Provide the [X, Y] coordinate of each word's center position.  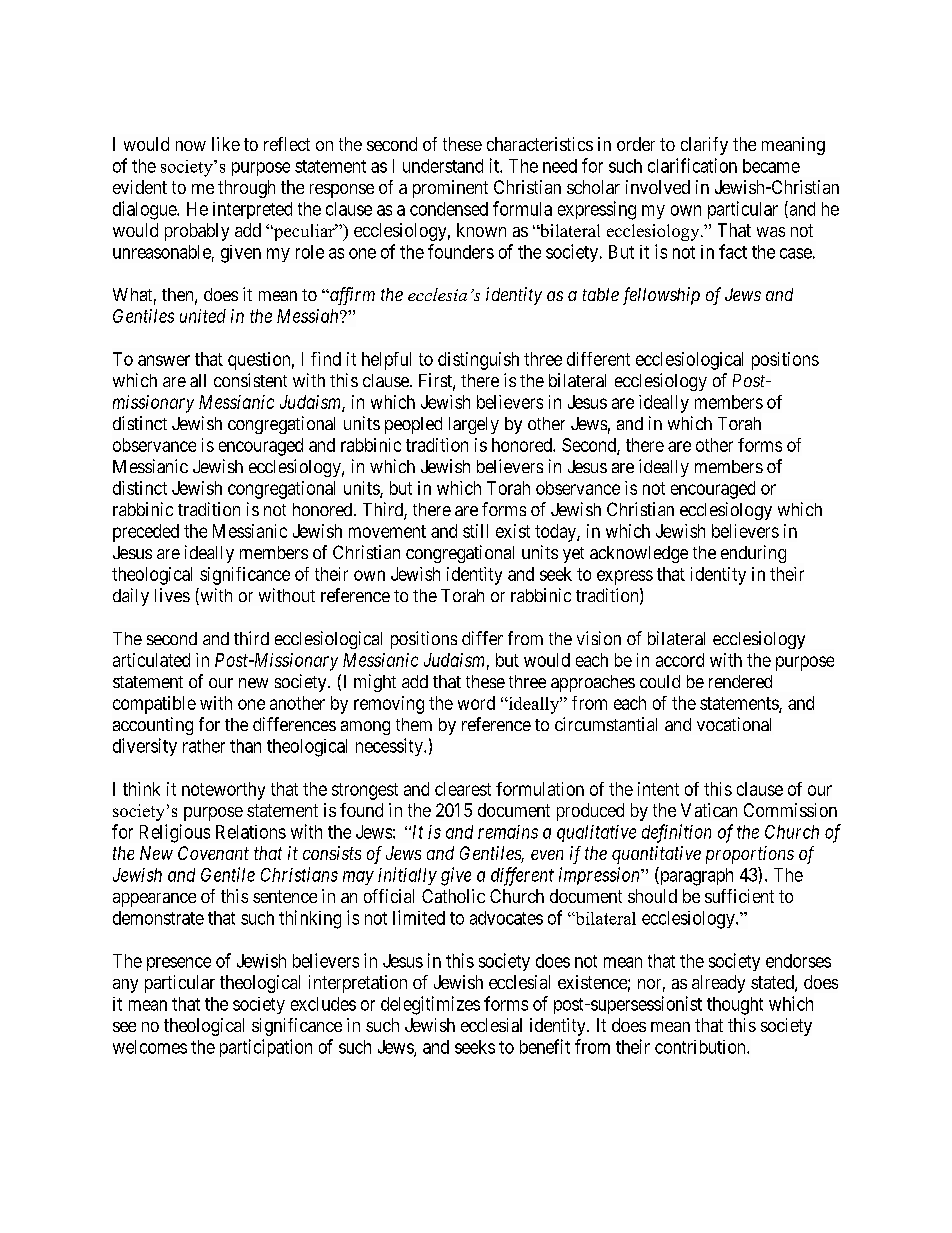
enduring [753, 554]
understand [443, 166]
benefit [545, 1046]
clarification [692, 165]
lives [172, 595]
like [226, 144]
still [475, 531]
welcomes [150, 1047]
